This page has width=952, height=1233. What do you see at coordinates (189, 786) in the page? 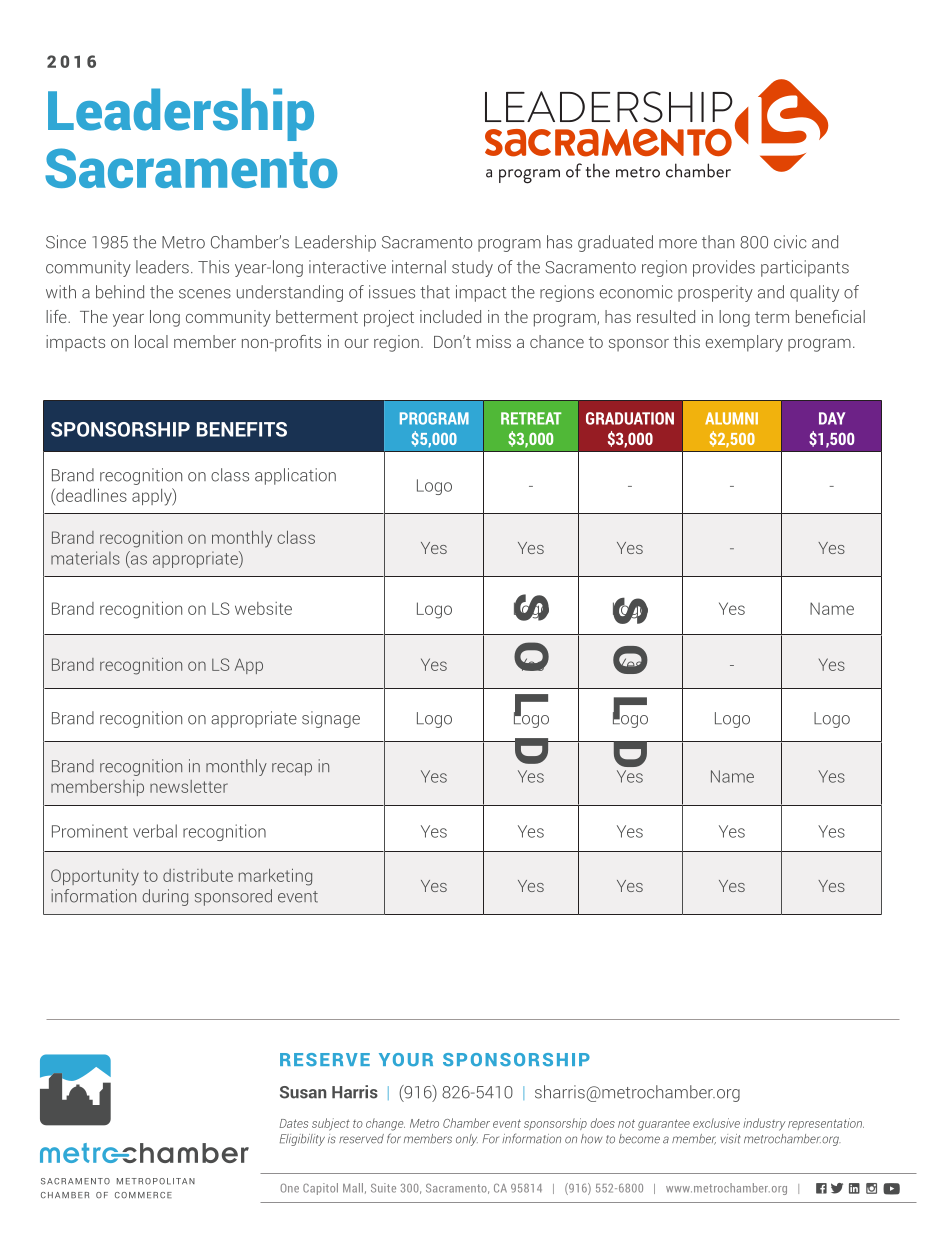
I see `newsletter` at bounding box center [189, 786].
